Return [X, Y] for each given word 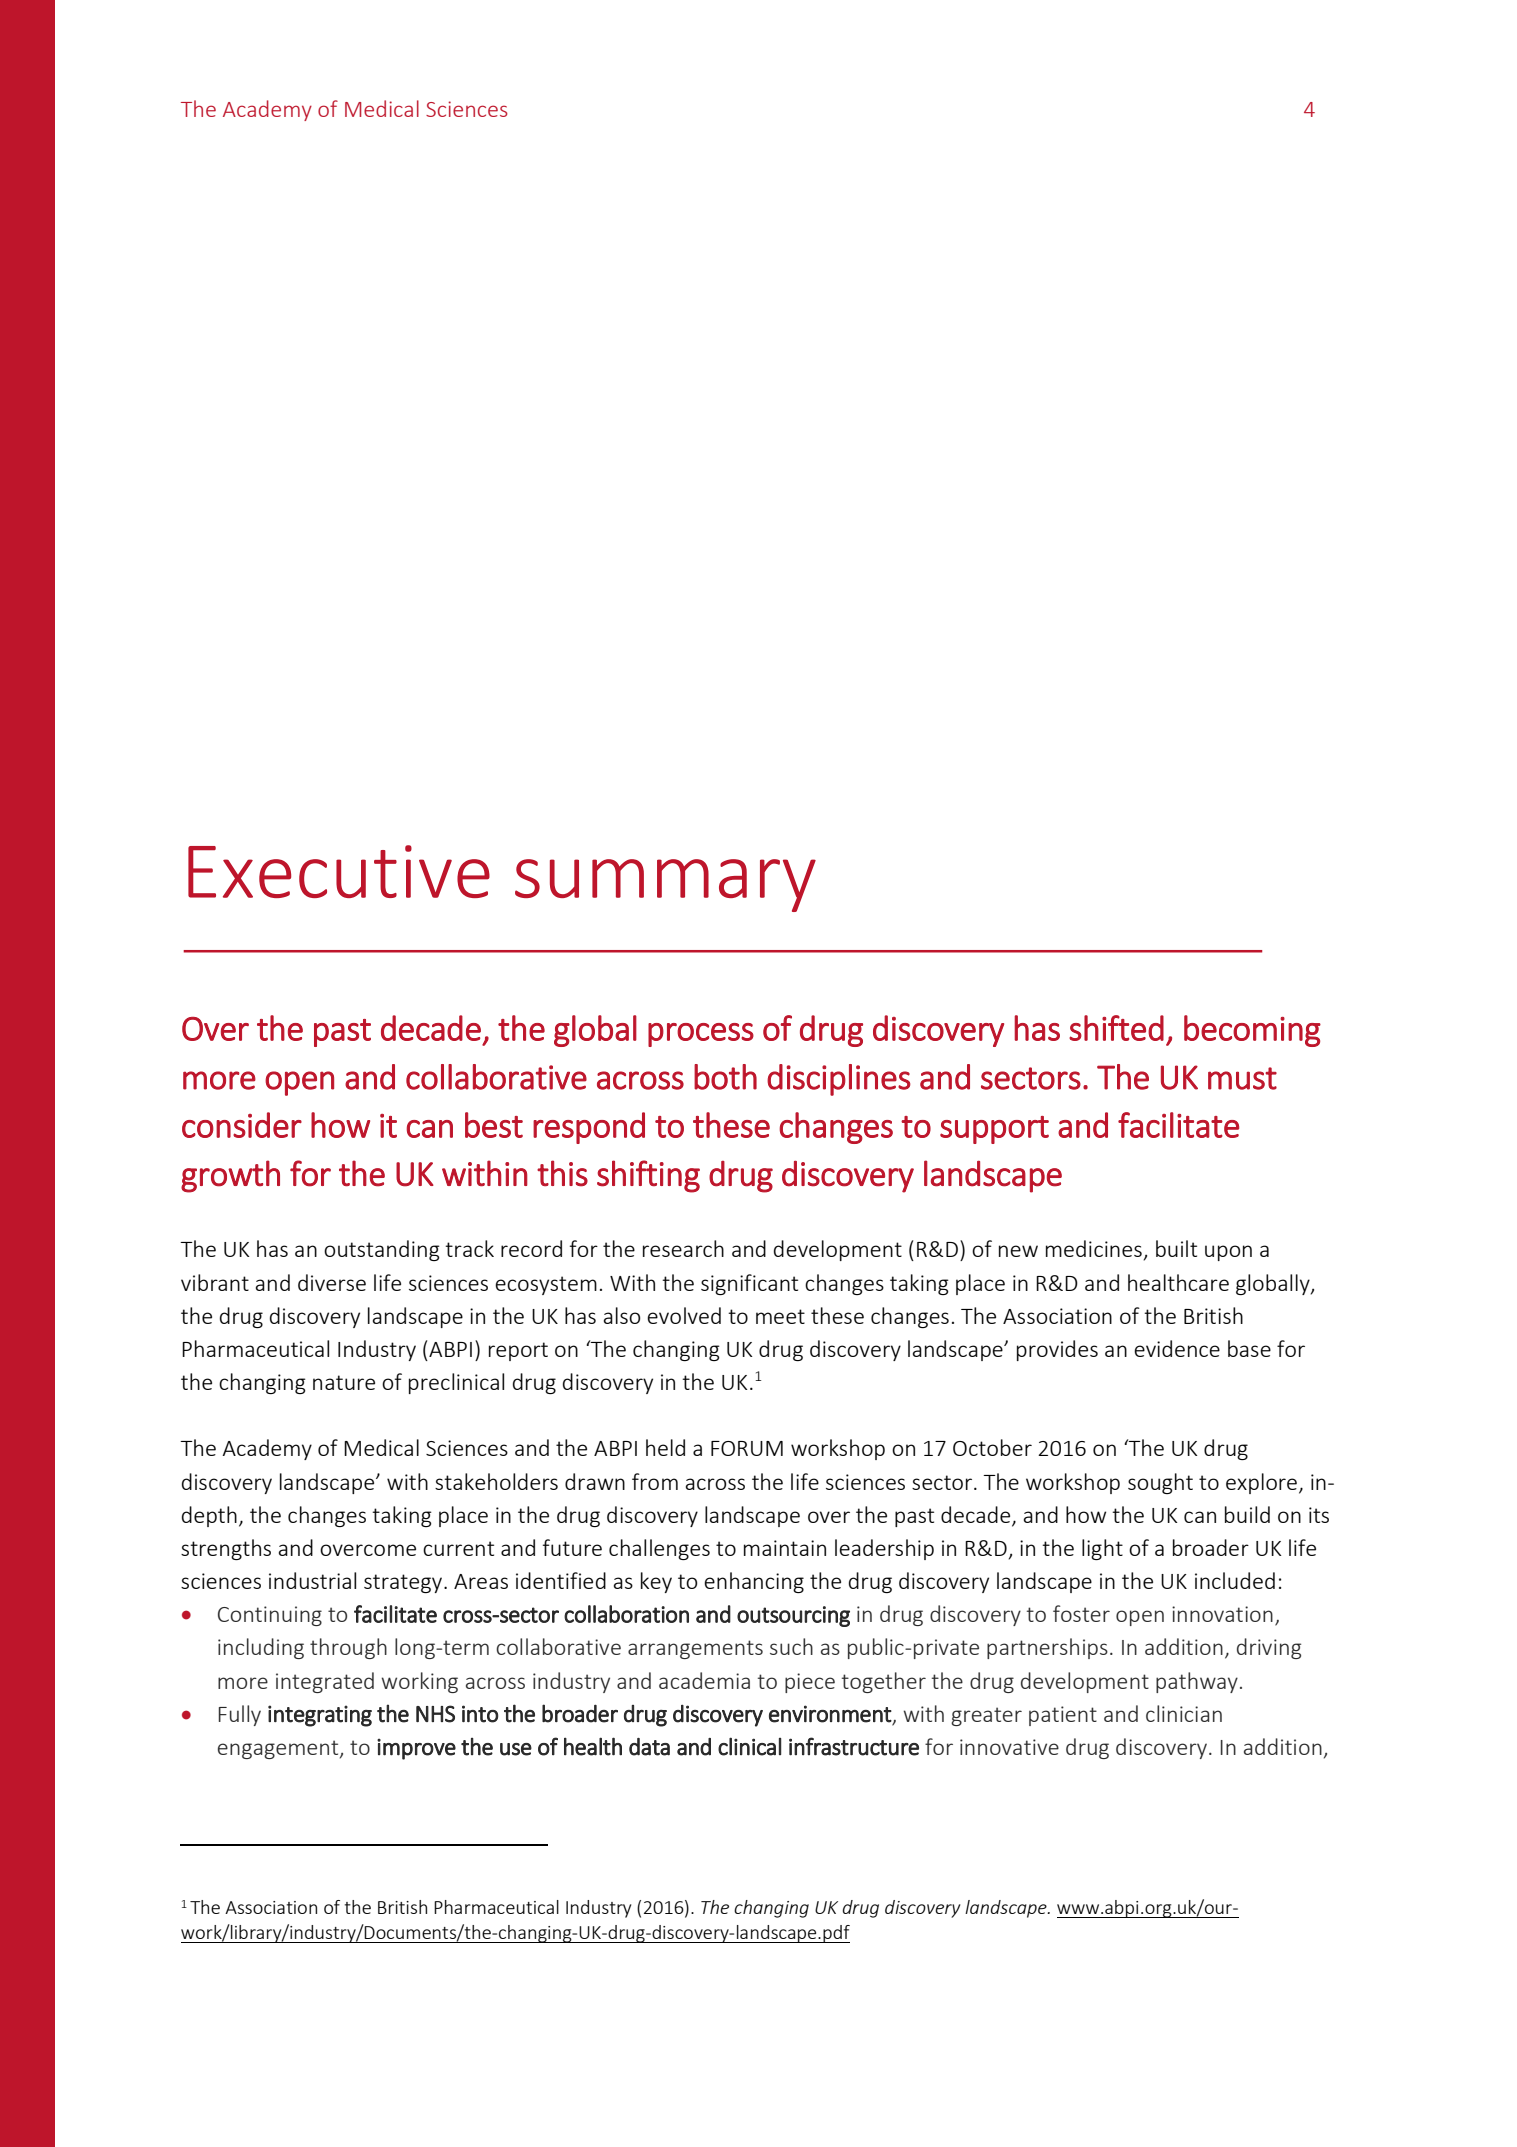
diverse [332, 1282]
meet [780, 1316]
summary [665, 885]
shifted [1116, 1028]
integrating [320, 1716]
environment [830, 1714]
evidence [1177, 1348]
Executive [339, 871]
